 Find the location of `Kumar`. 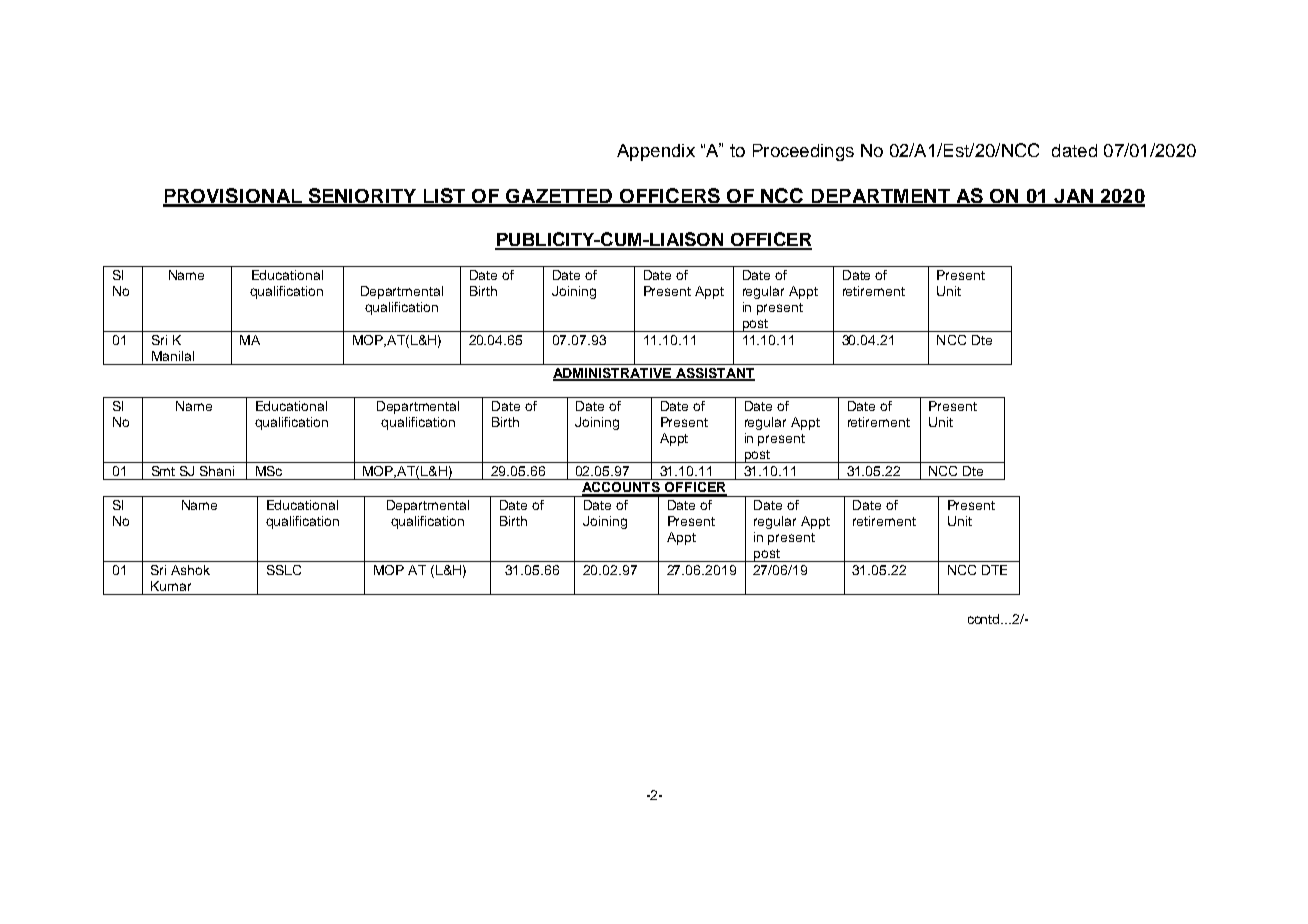

Kumar is located at coordinates (171, 586).
